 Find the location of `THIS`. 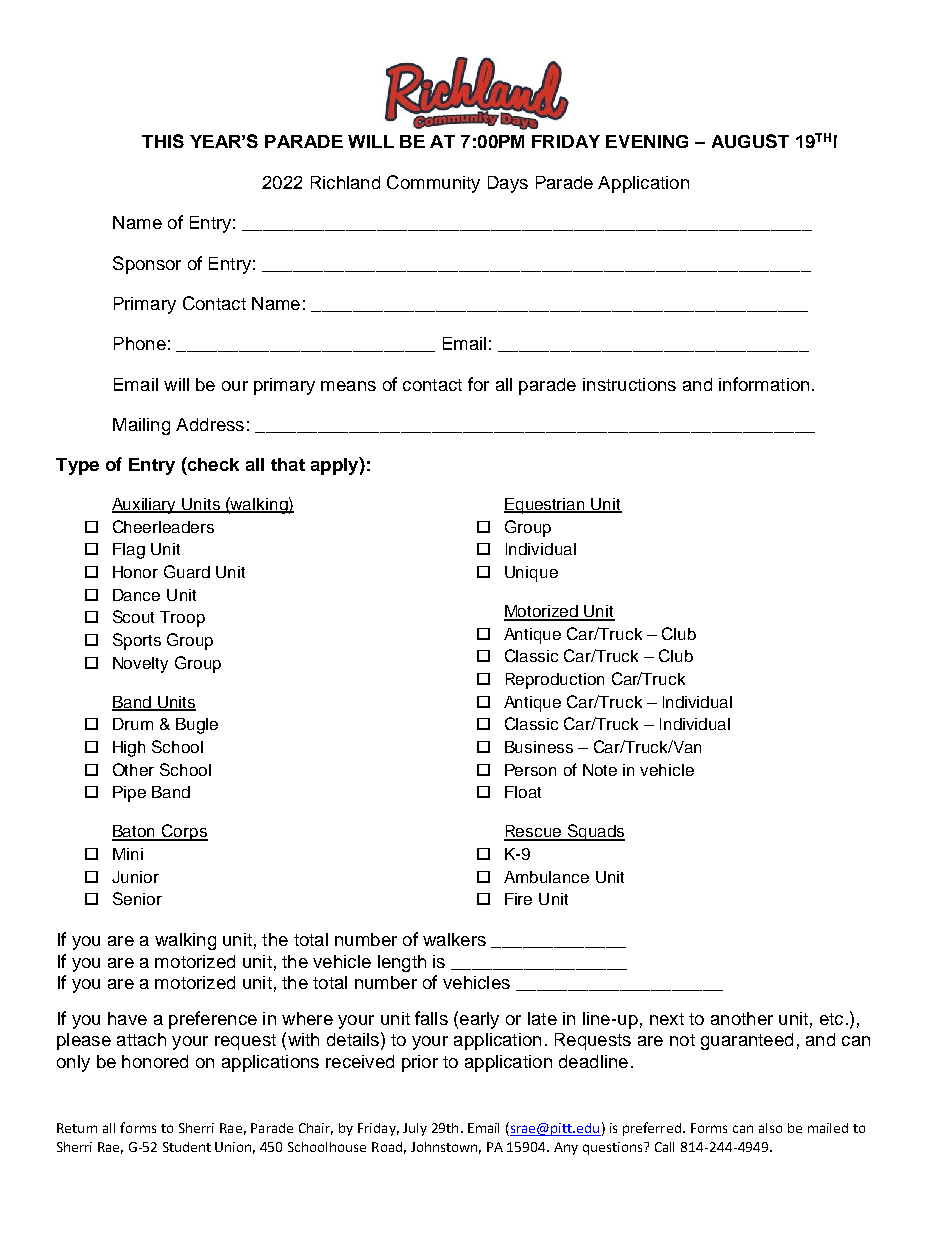

THIS is located at coordinates (163, 141).
